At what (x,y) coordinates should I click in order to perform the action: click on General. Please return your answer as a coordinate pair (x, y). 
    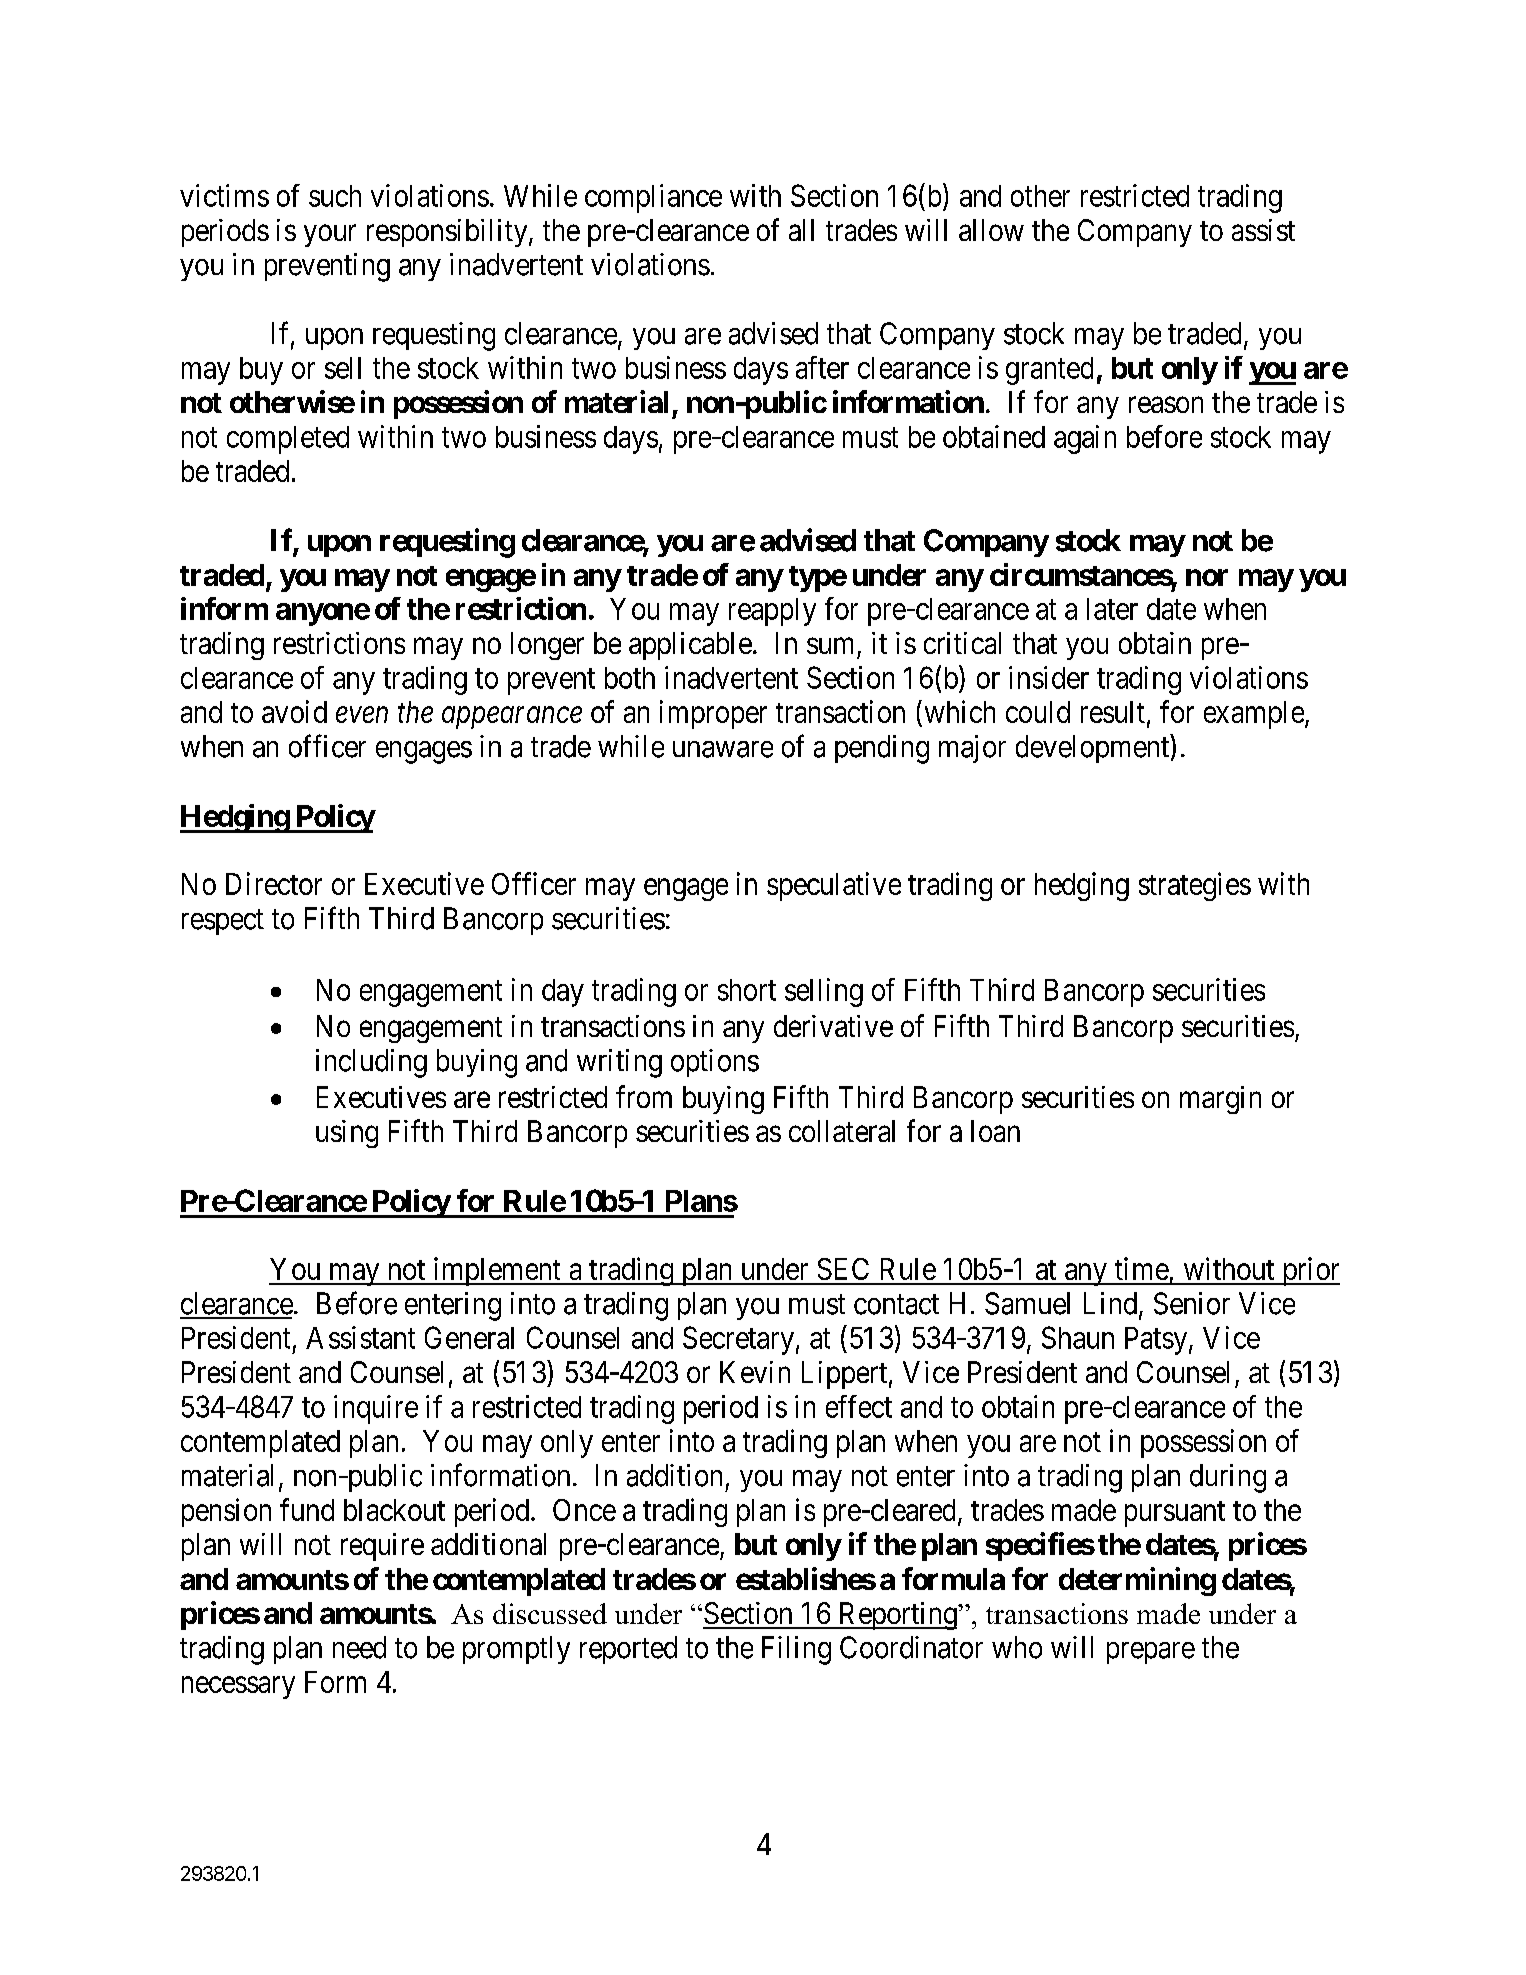
    Looking at the image, I should click on (469, 1337).
